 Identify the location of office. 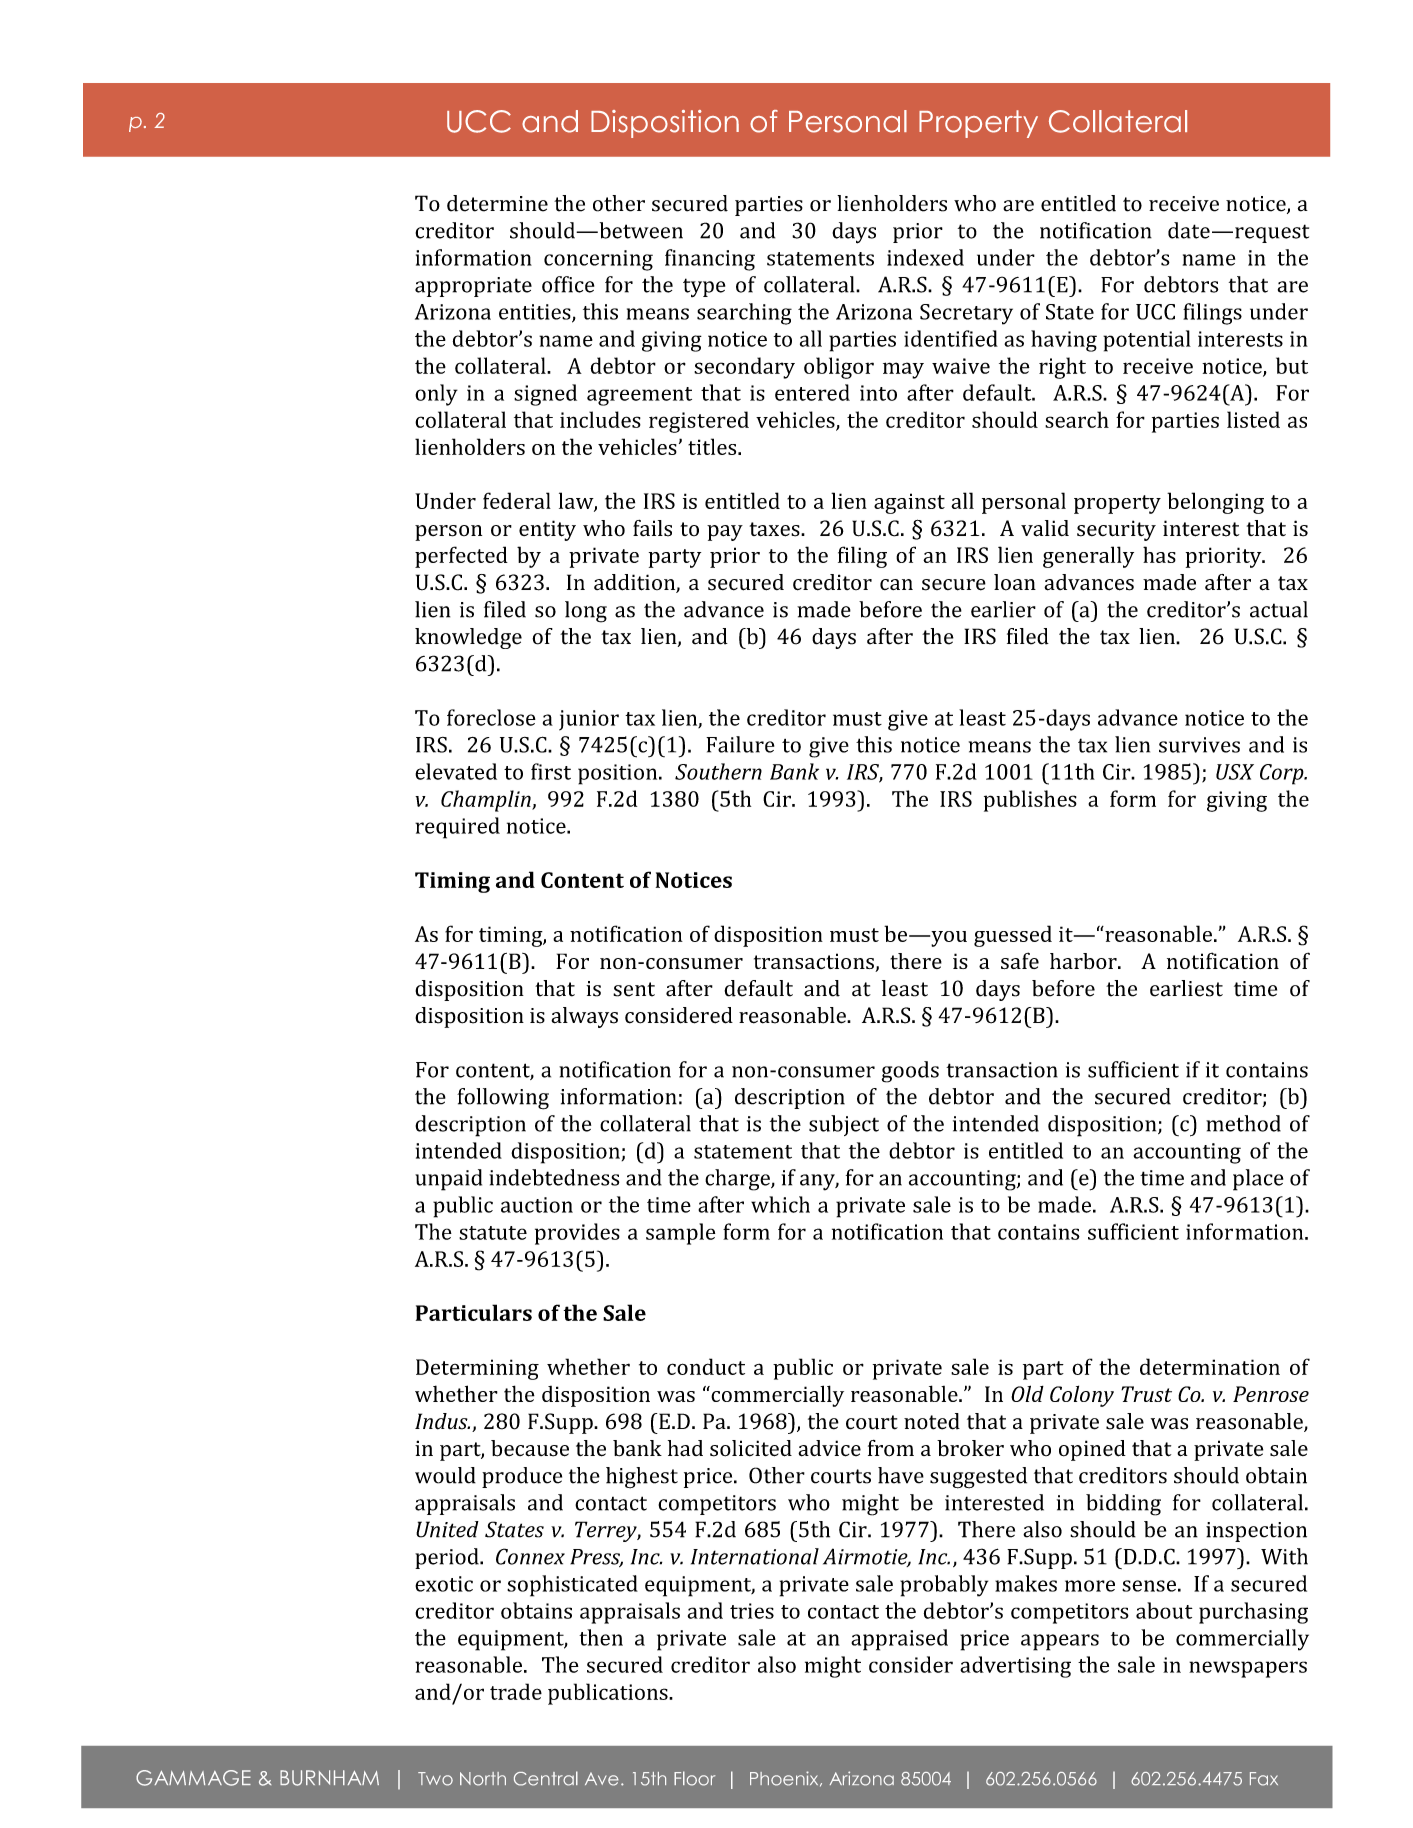
(568, 284).
